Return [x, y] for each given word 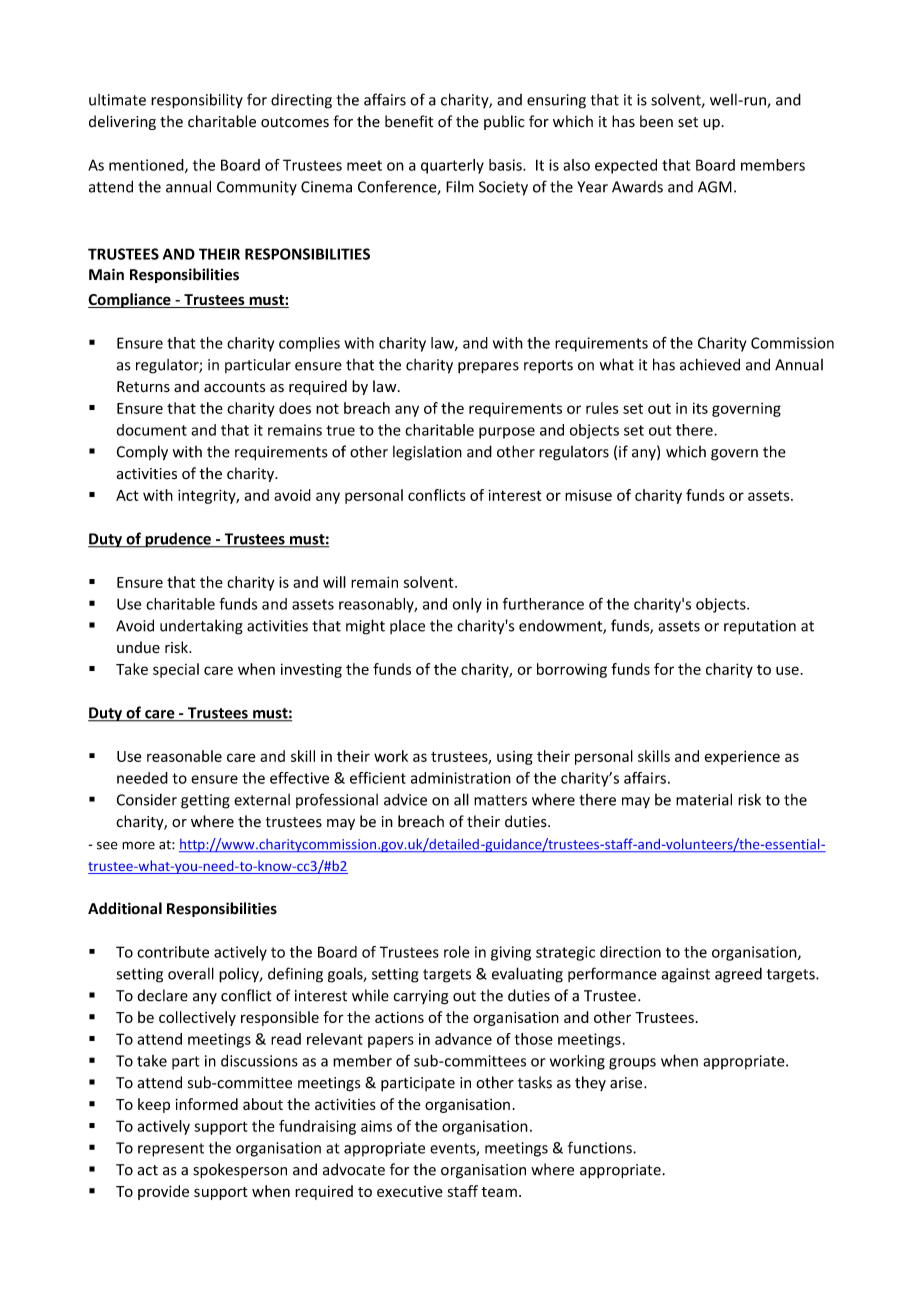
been [656, 121]
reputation [760, 627]
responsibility [197, 101]
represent [171, 1150]
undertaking [201, 627]
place [407, 627]
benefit [409, 121]
